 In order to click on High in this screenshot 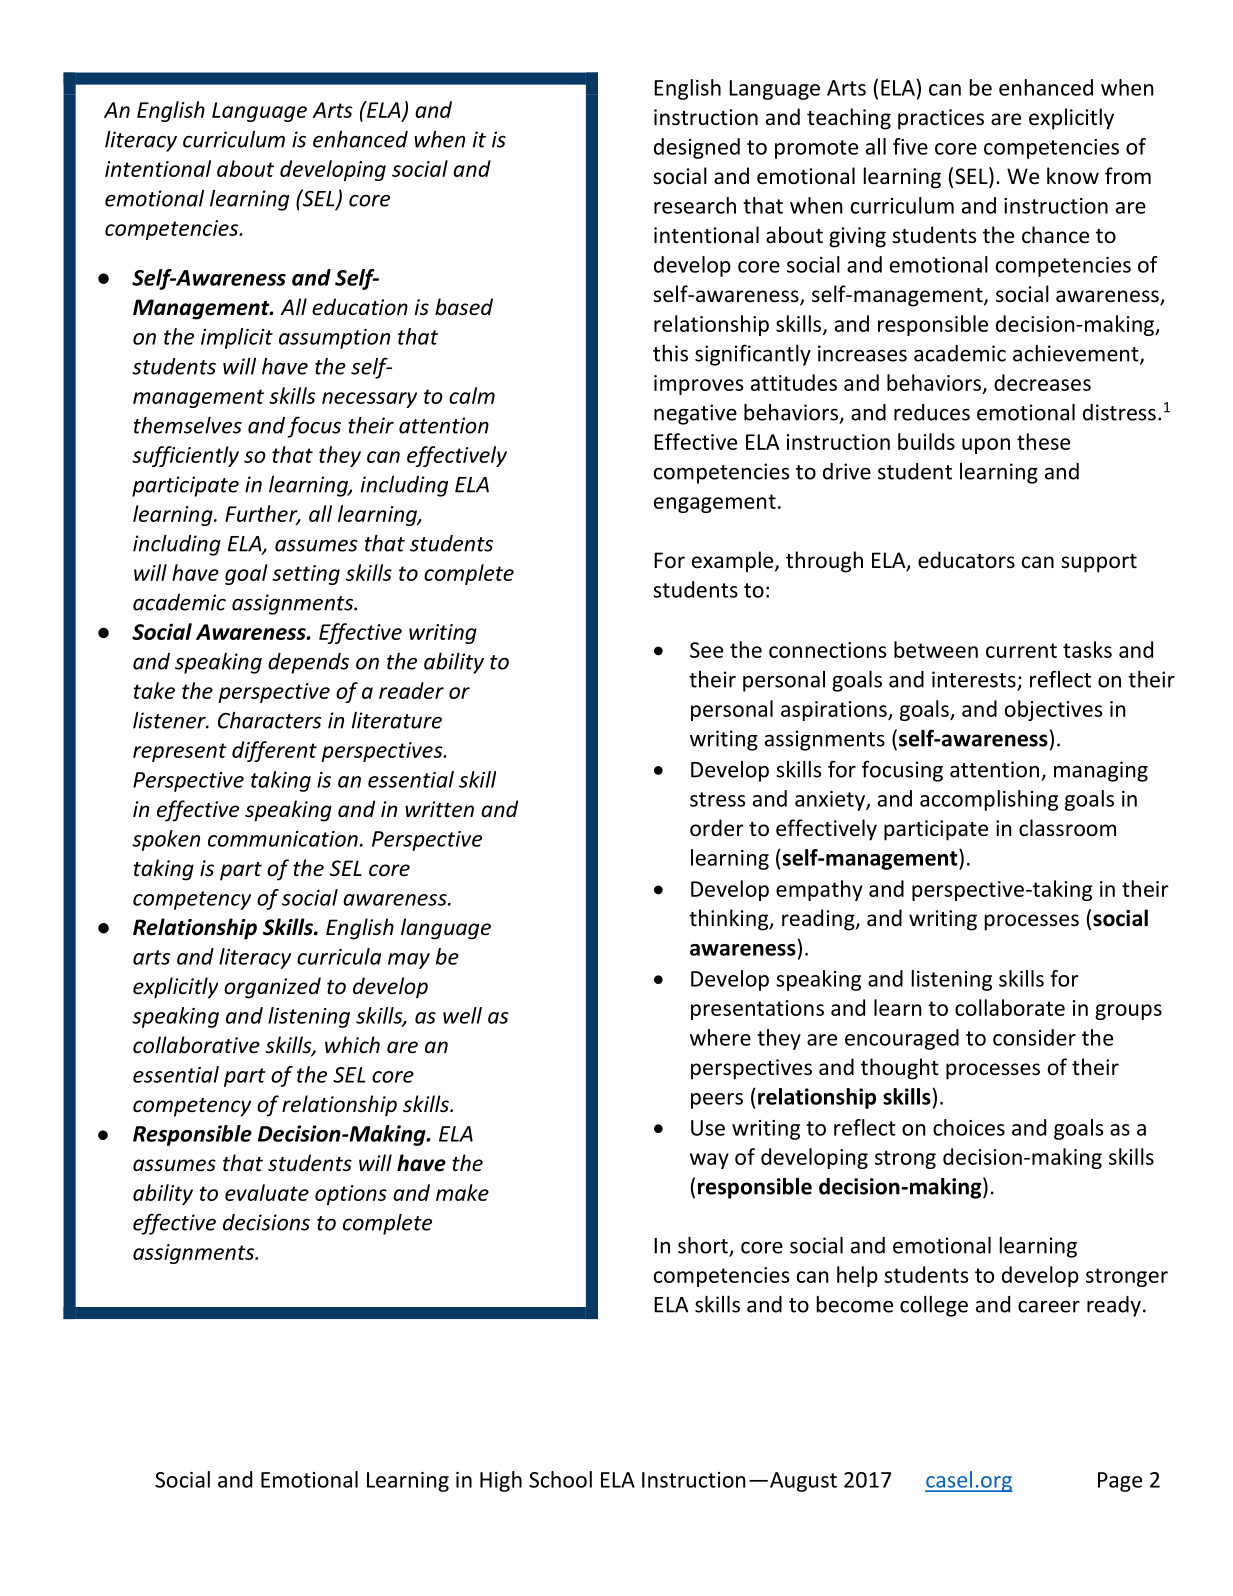, I will do `click(501, 1481)`.
